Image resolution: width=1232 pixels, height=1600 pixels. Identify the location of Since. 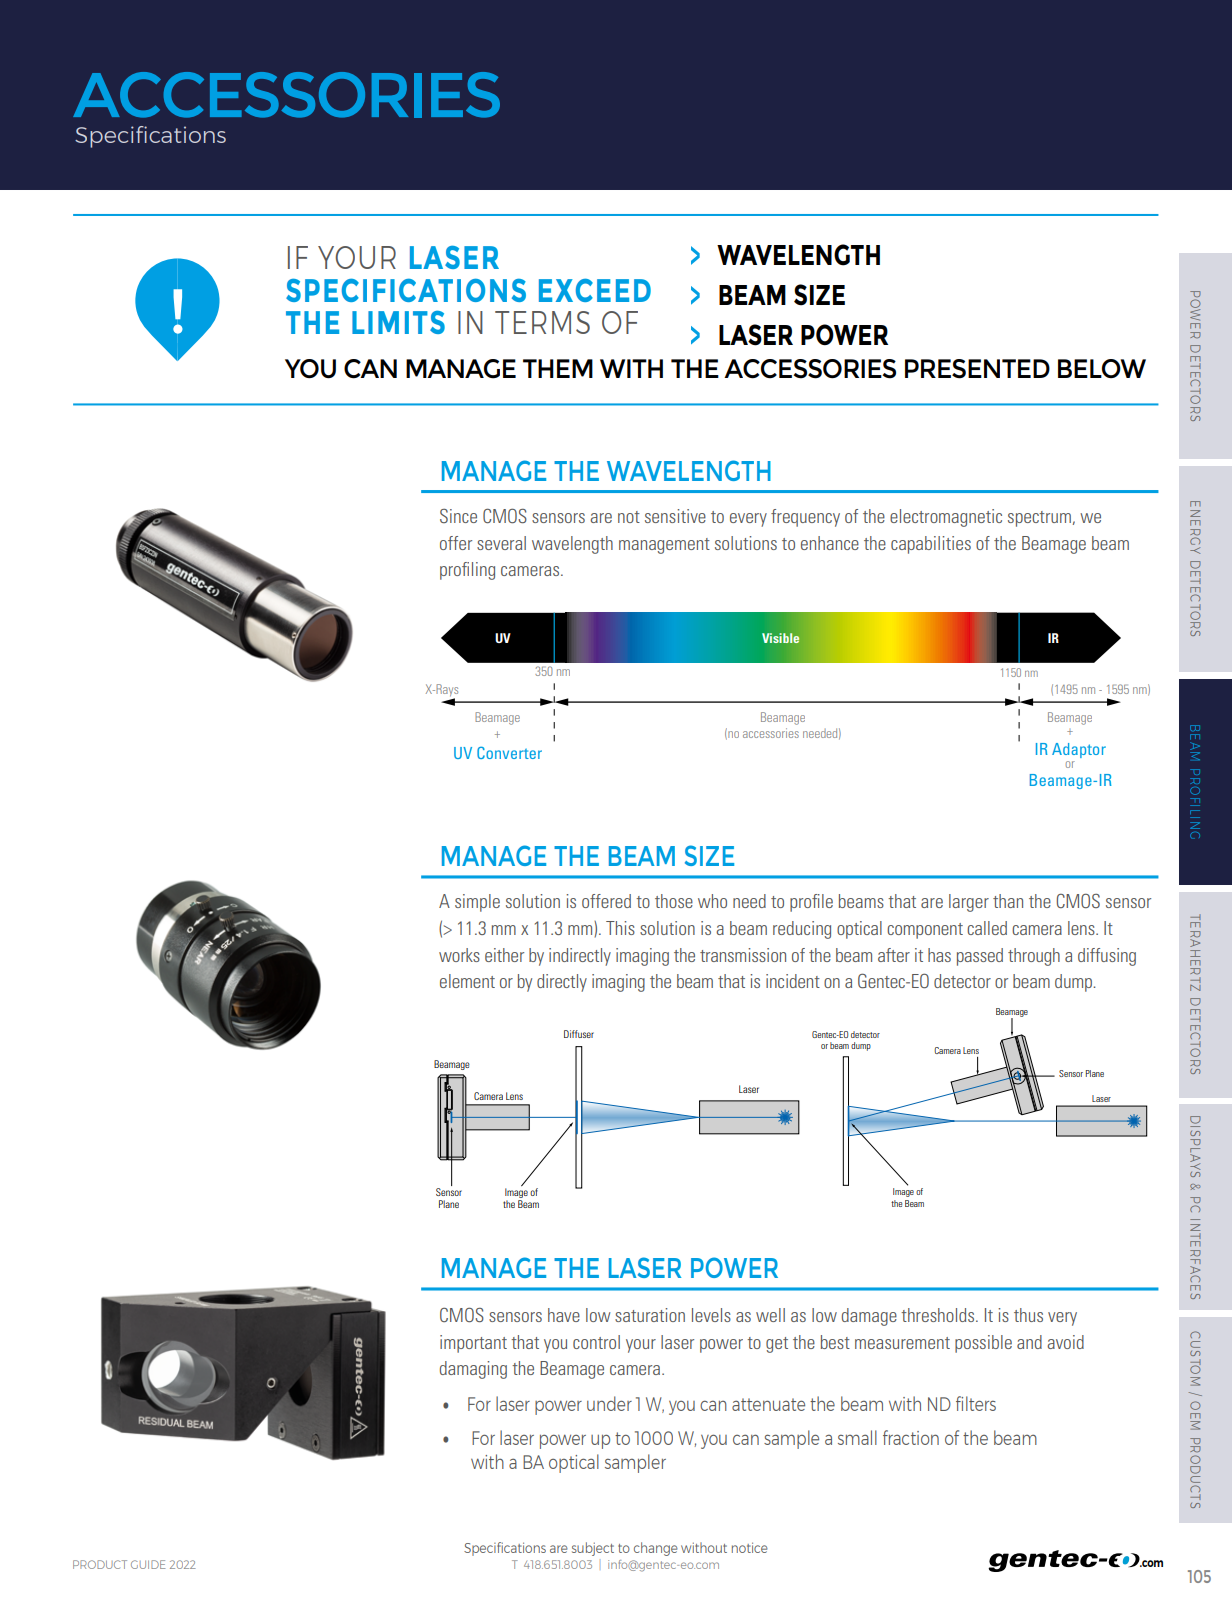
(458, 516).
